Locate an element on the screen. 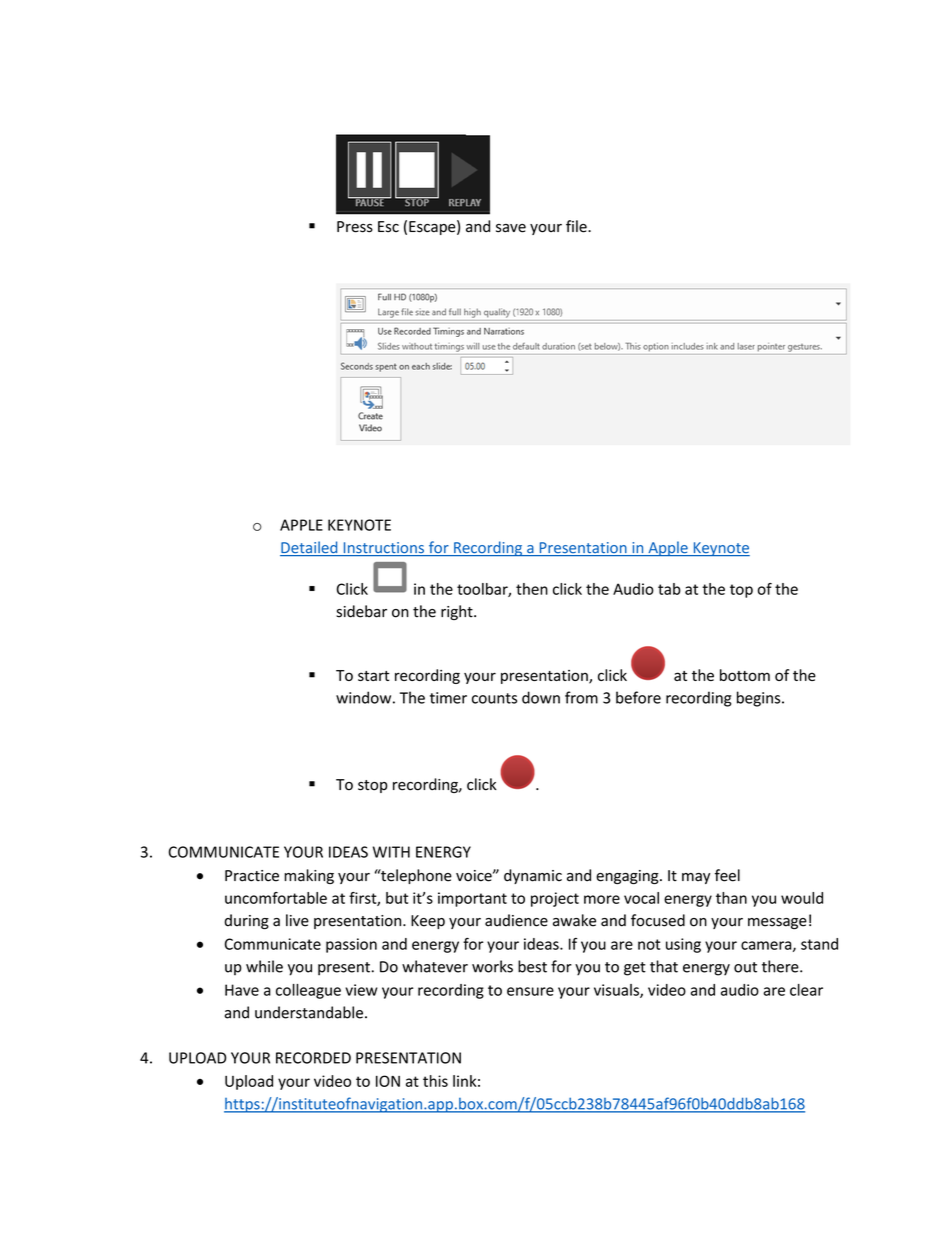 This screenshot has height=1233, width=952. feel is located at coordinates (727, 875).
